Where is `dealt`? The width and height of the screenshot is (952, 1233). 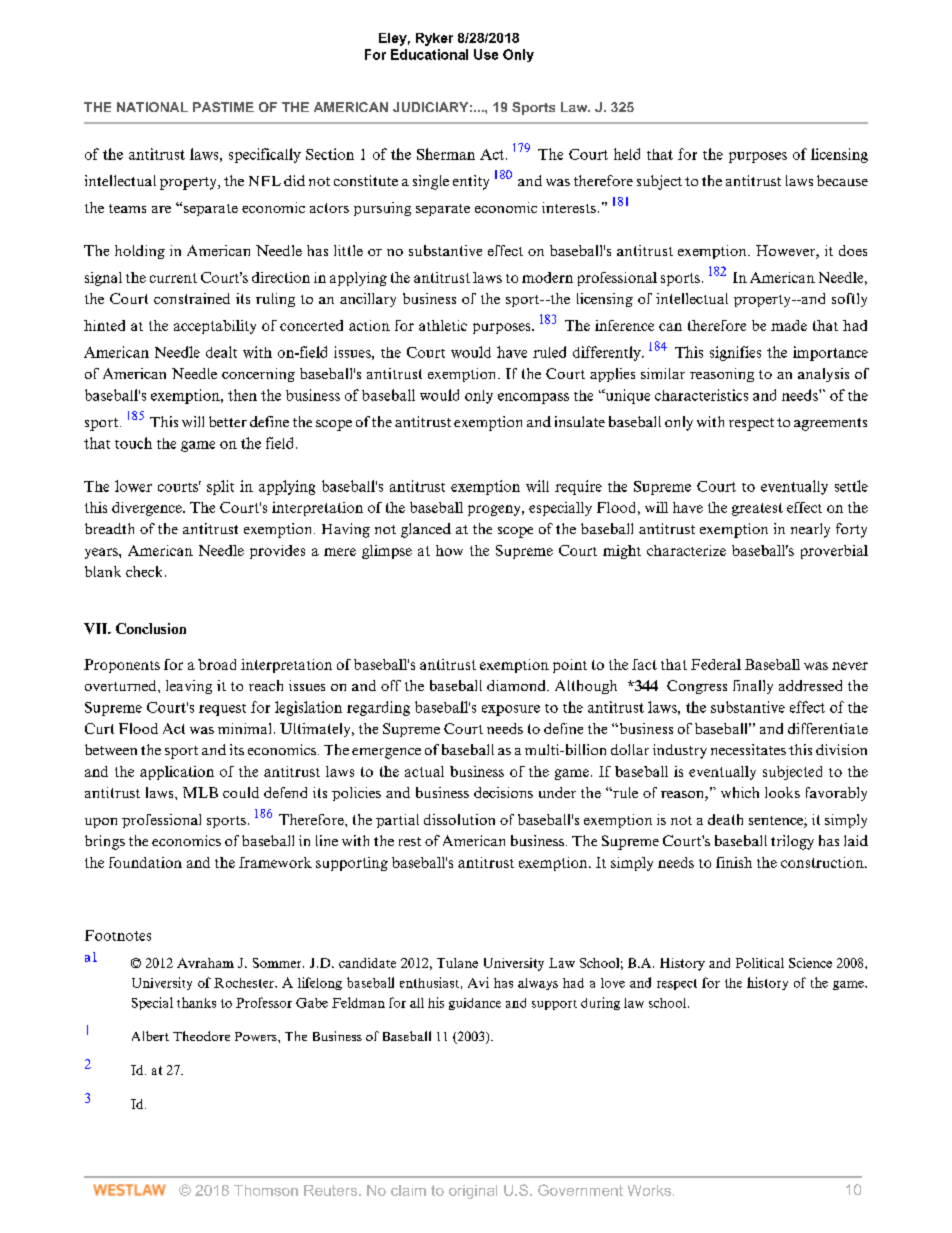
dealt is located at coordinates (221, 352).
